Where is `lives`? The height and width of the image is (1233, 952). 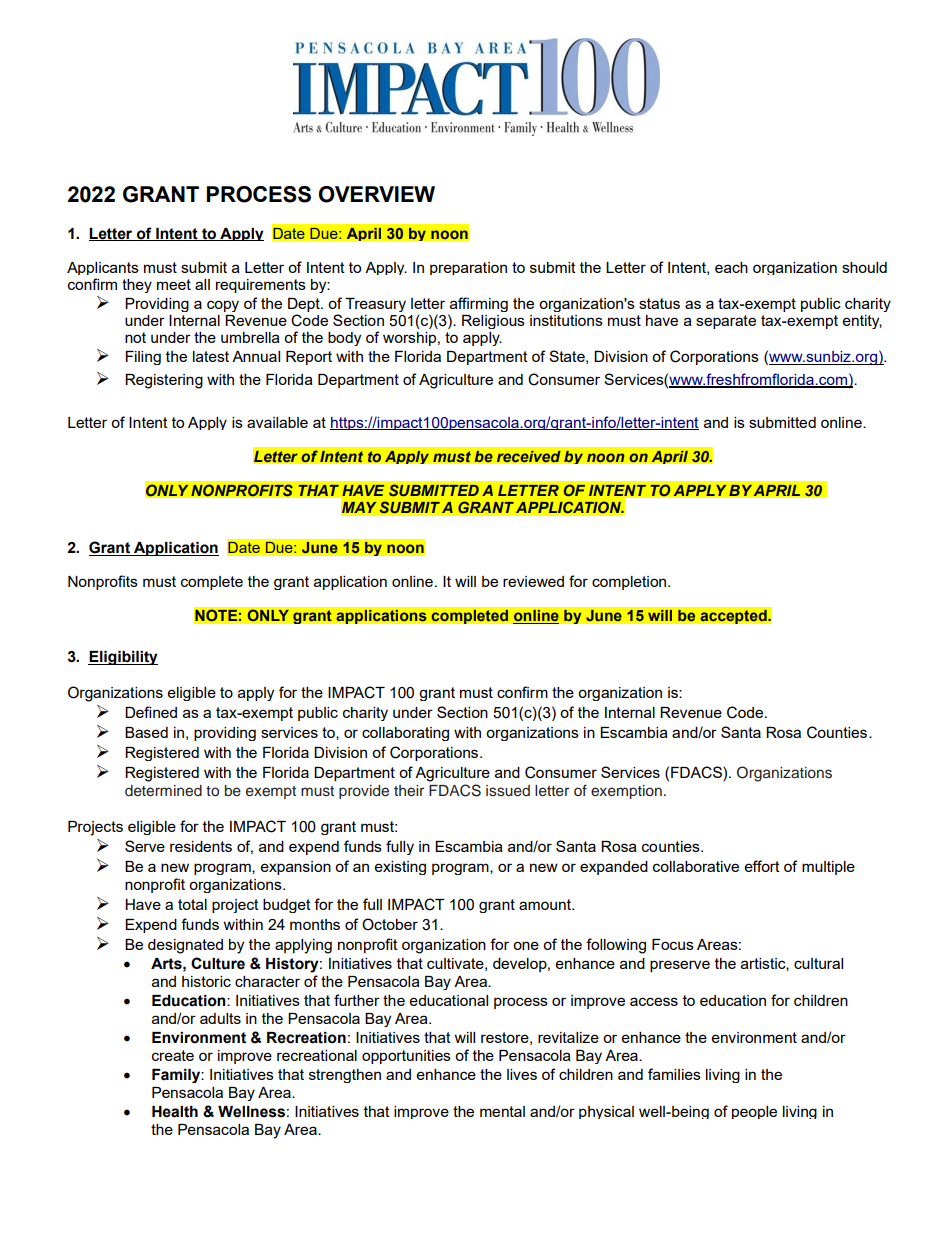
lives is located at coordinates (522, 1074).
